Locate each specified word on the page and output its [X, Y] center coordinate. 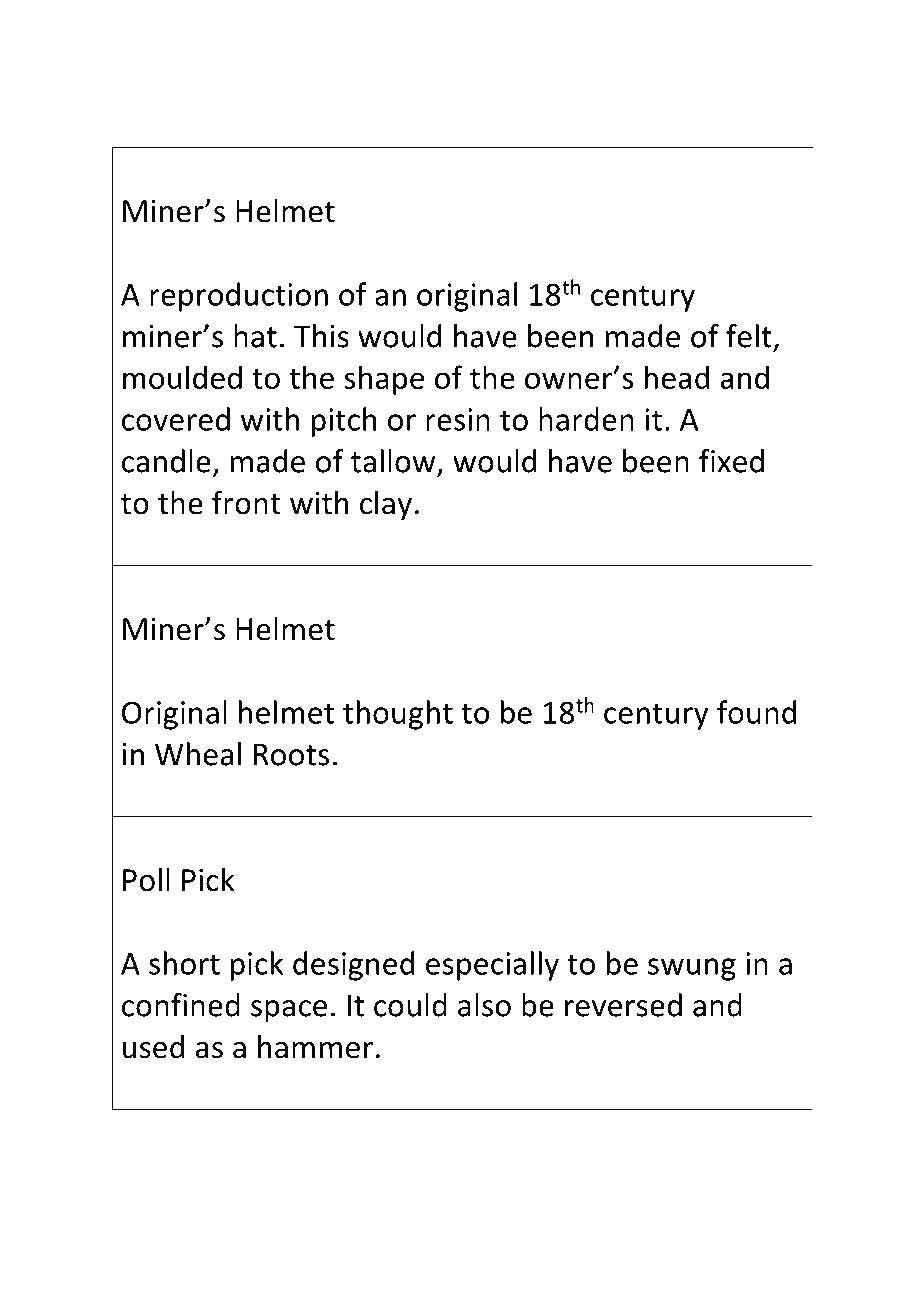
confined [181, 1005]
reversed [623, 1005]
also [484, 1005]
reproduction [239, 297]
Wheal [198, 754]
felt [749, 336]
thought [398, 715]
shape [384, 380]
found [756, 712]
